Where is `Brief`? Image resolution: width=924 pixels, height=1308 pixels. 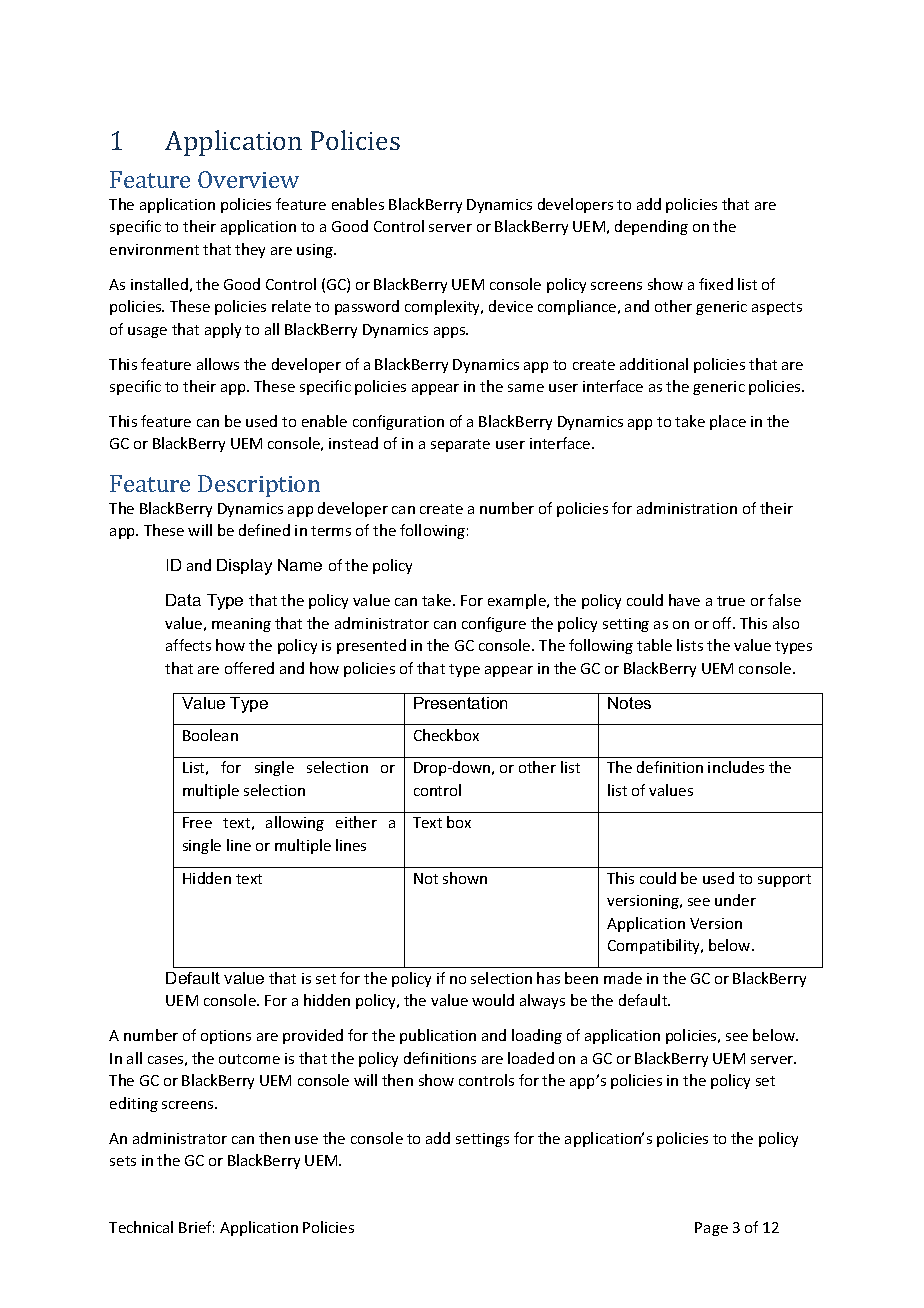 Brief is located at coordinates (196, 1227).
